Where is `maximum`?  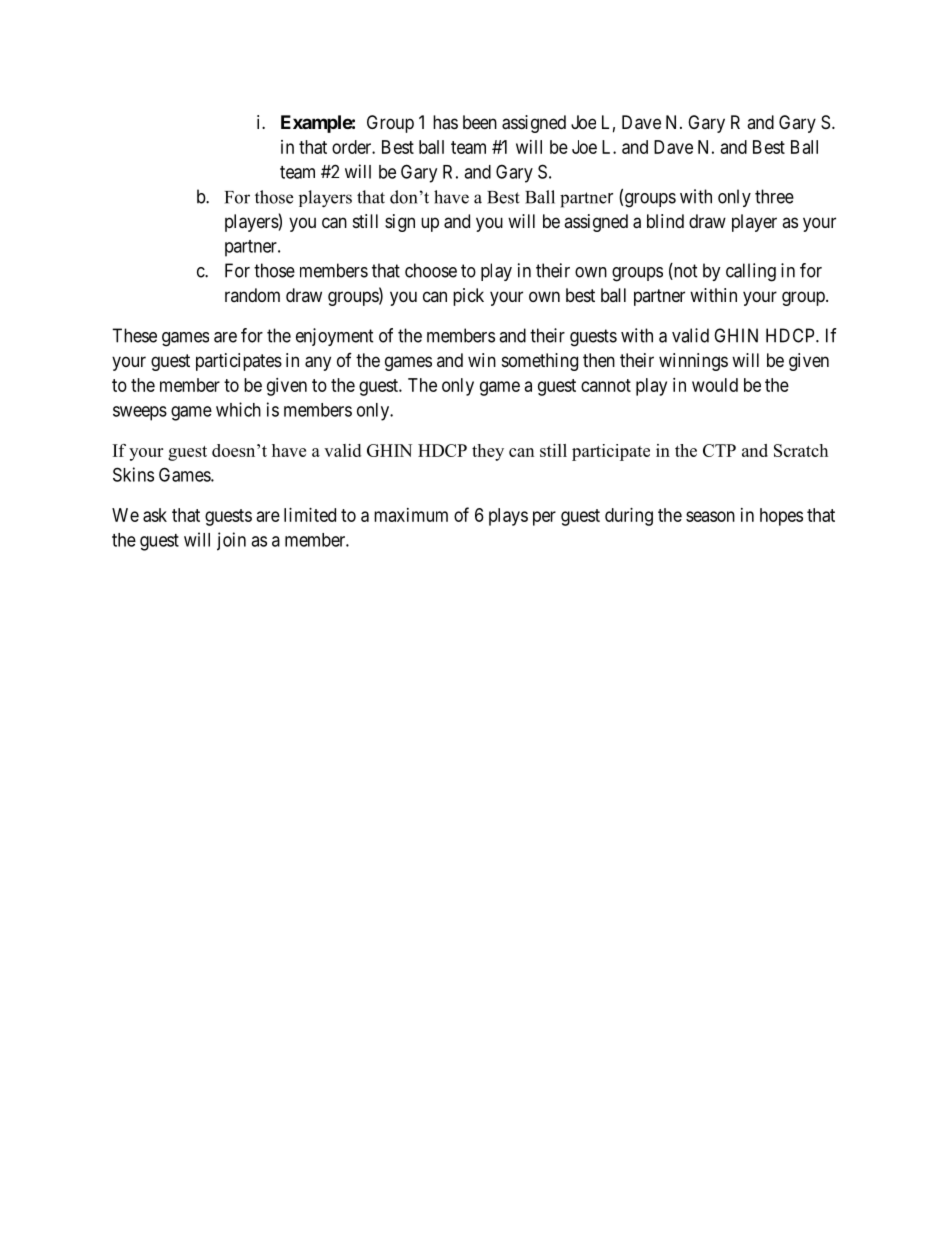
maximum is located at coordinates (411, 515).
